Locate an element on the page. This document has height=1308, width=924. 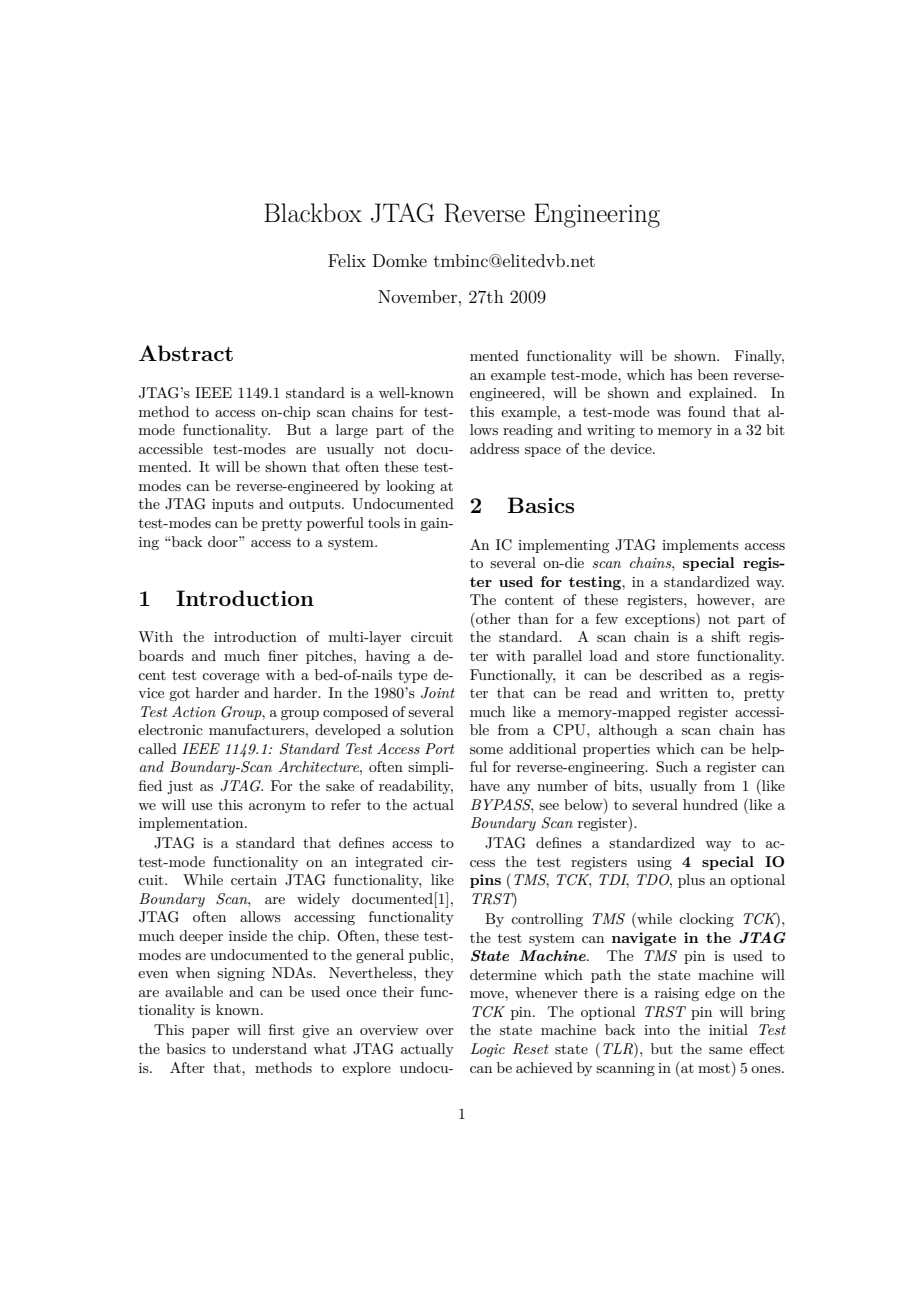
paper is located at coordinates (211, 1033).
